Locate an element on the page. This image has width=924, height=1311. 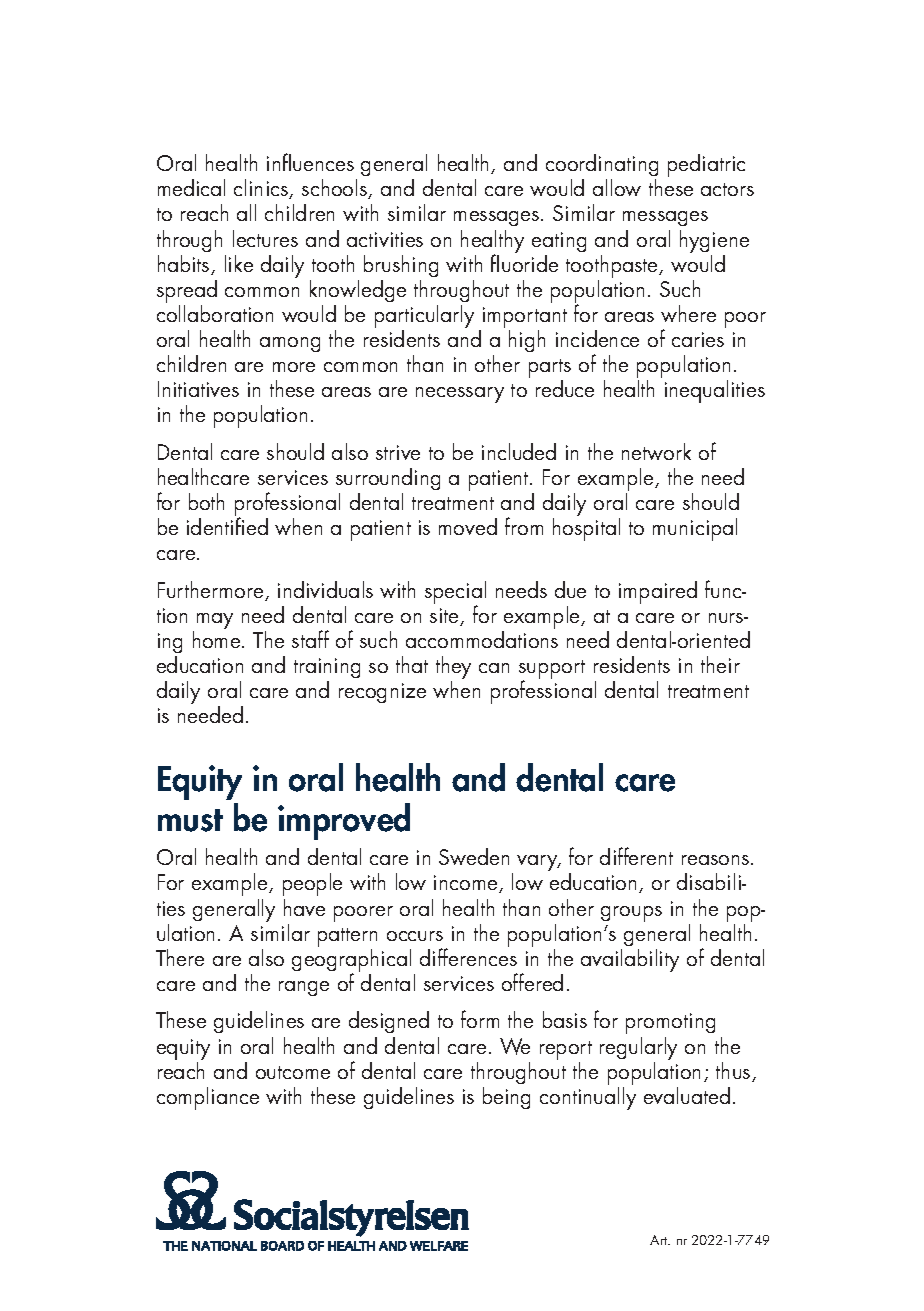
groups is located at coordinates (631, 914).
